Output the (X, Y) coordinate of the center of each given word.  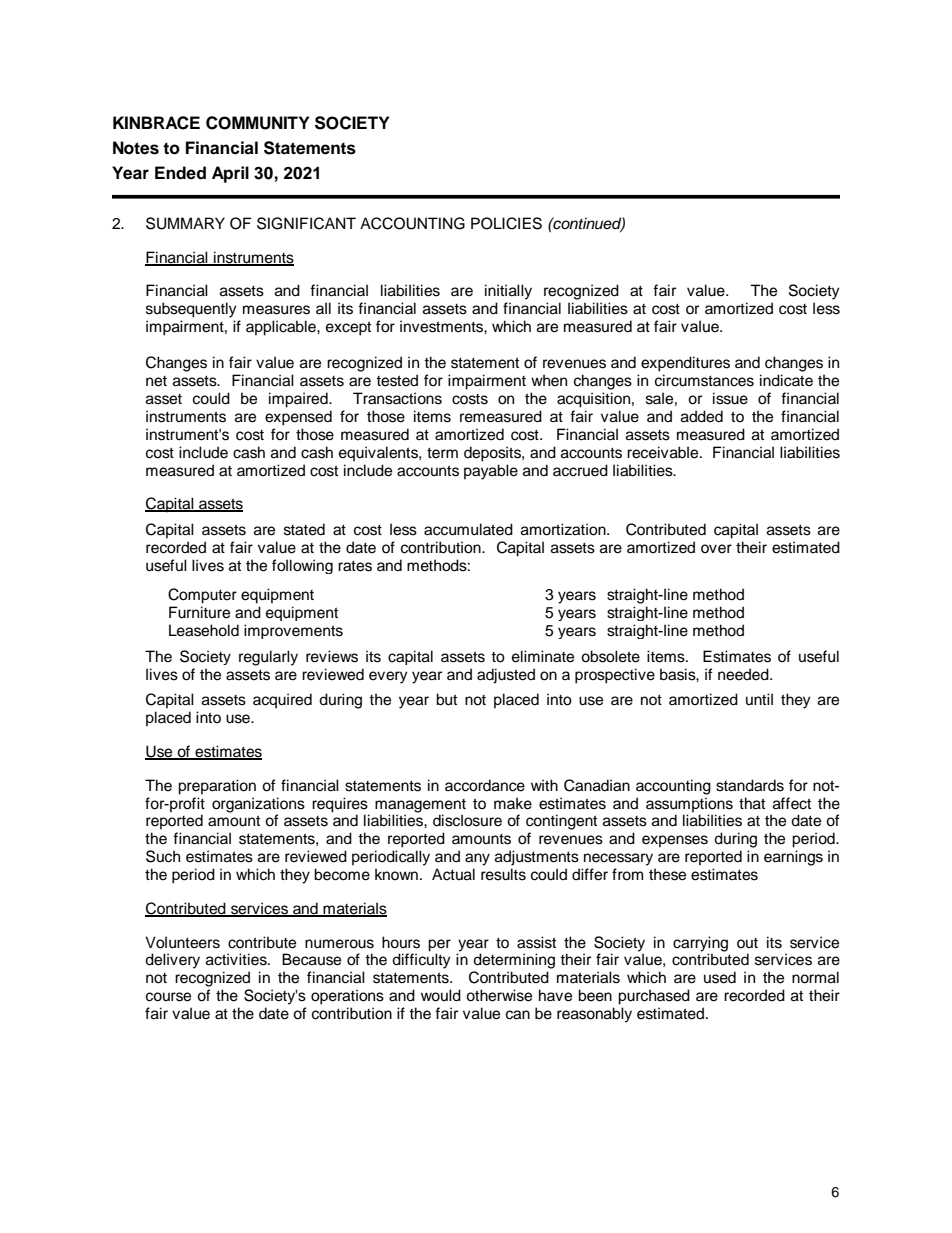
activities (237, 959)
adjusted (506, 676)
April (230, 174)
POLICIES (506, 223)
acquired (282, 701)
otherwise (499, 995)
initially (508, 292)
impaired (299, 400)
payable (491, 472)
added (702, 416)
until (759, 699)
